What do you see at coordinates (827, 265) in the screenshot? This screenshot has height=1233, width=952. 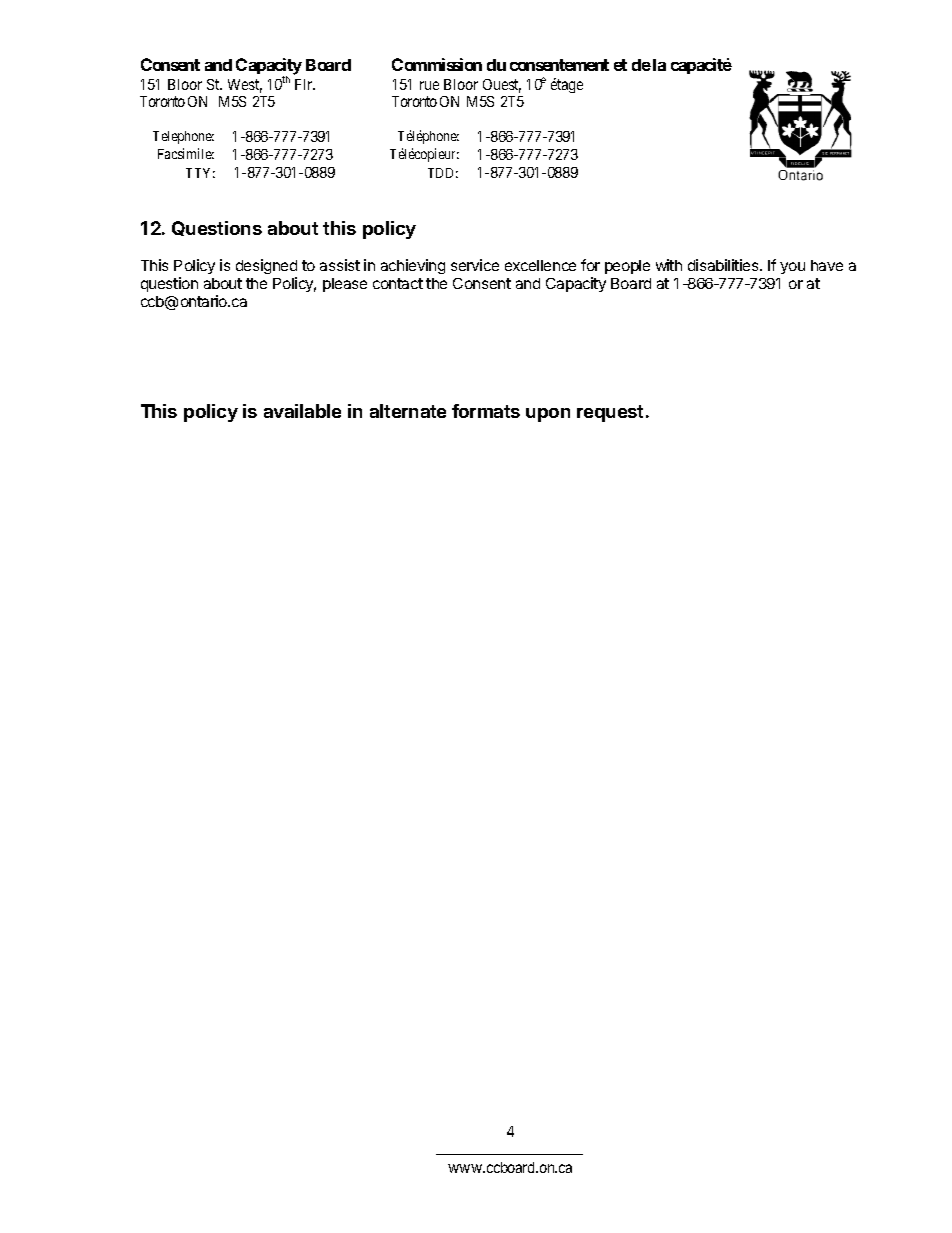 I see `have` at bounding box center [827, 265].
